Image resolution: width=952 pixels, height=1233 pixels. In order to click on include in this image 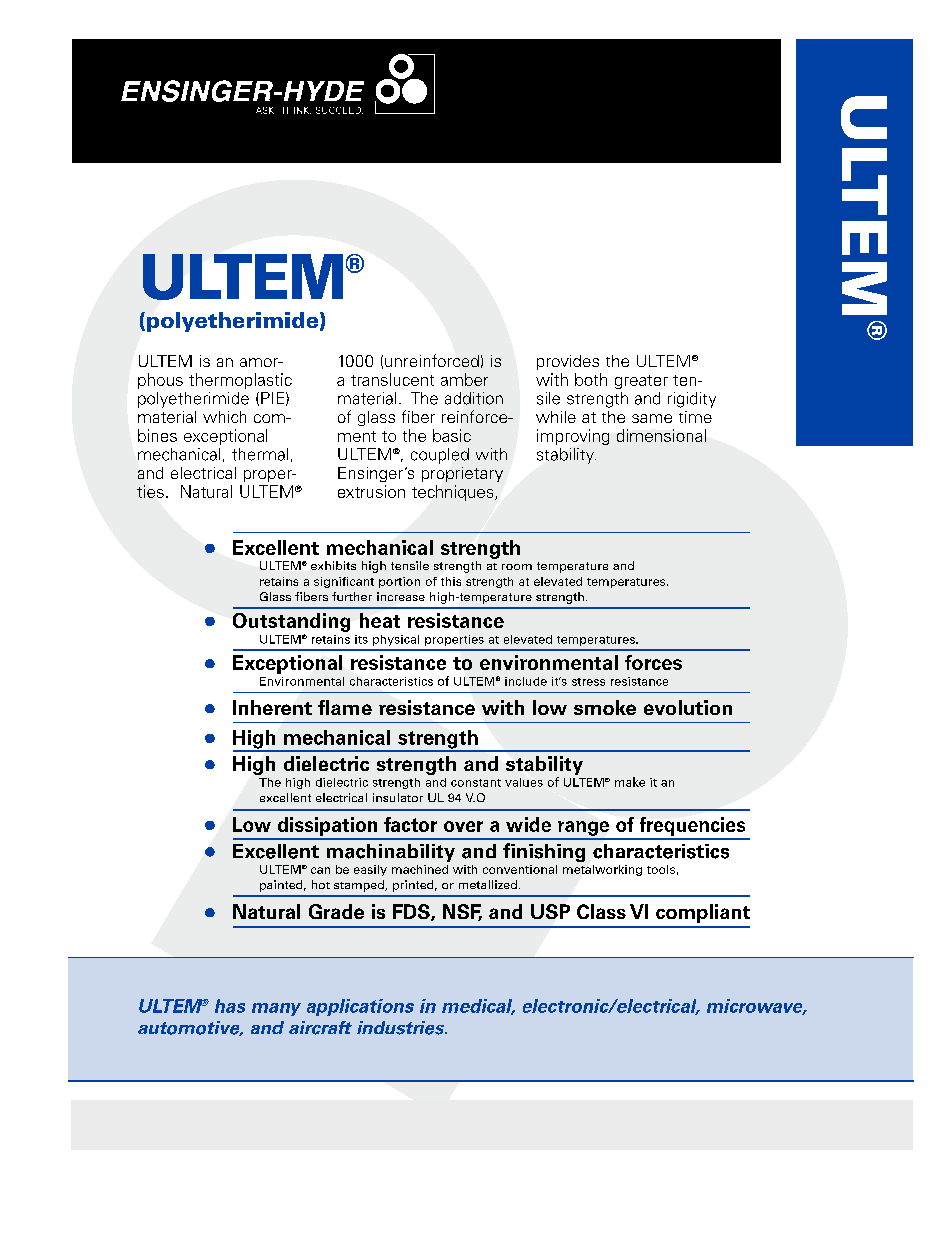, I will do `click(526, 681)`.
